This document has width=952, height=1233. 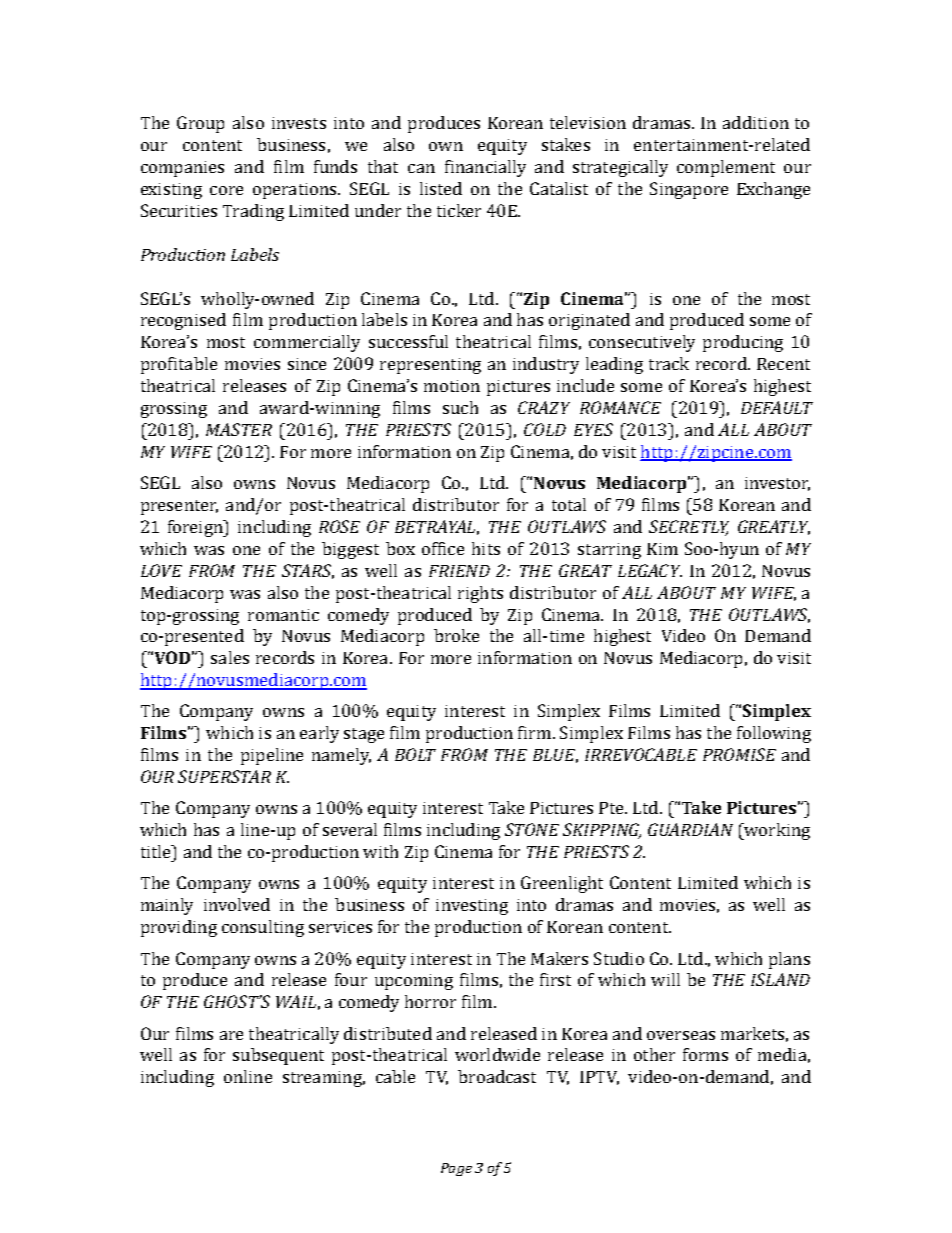 What do you see at coordinates (690, 829) in the document?
I see `GUARDIAN` at bounding box center [690, 829].
